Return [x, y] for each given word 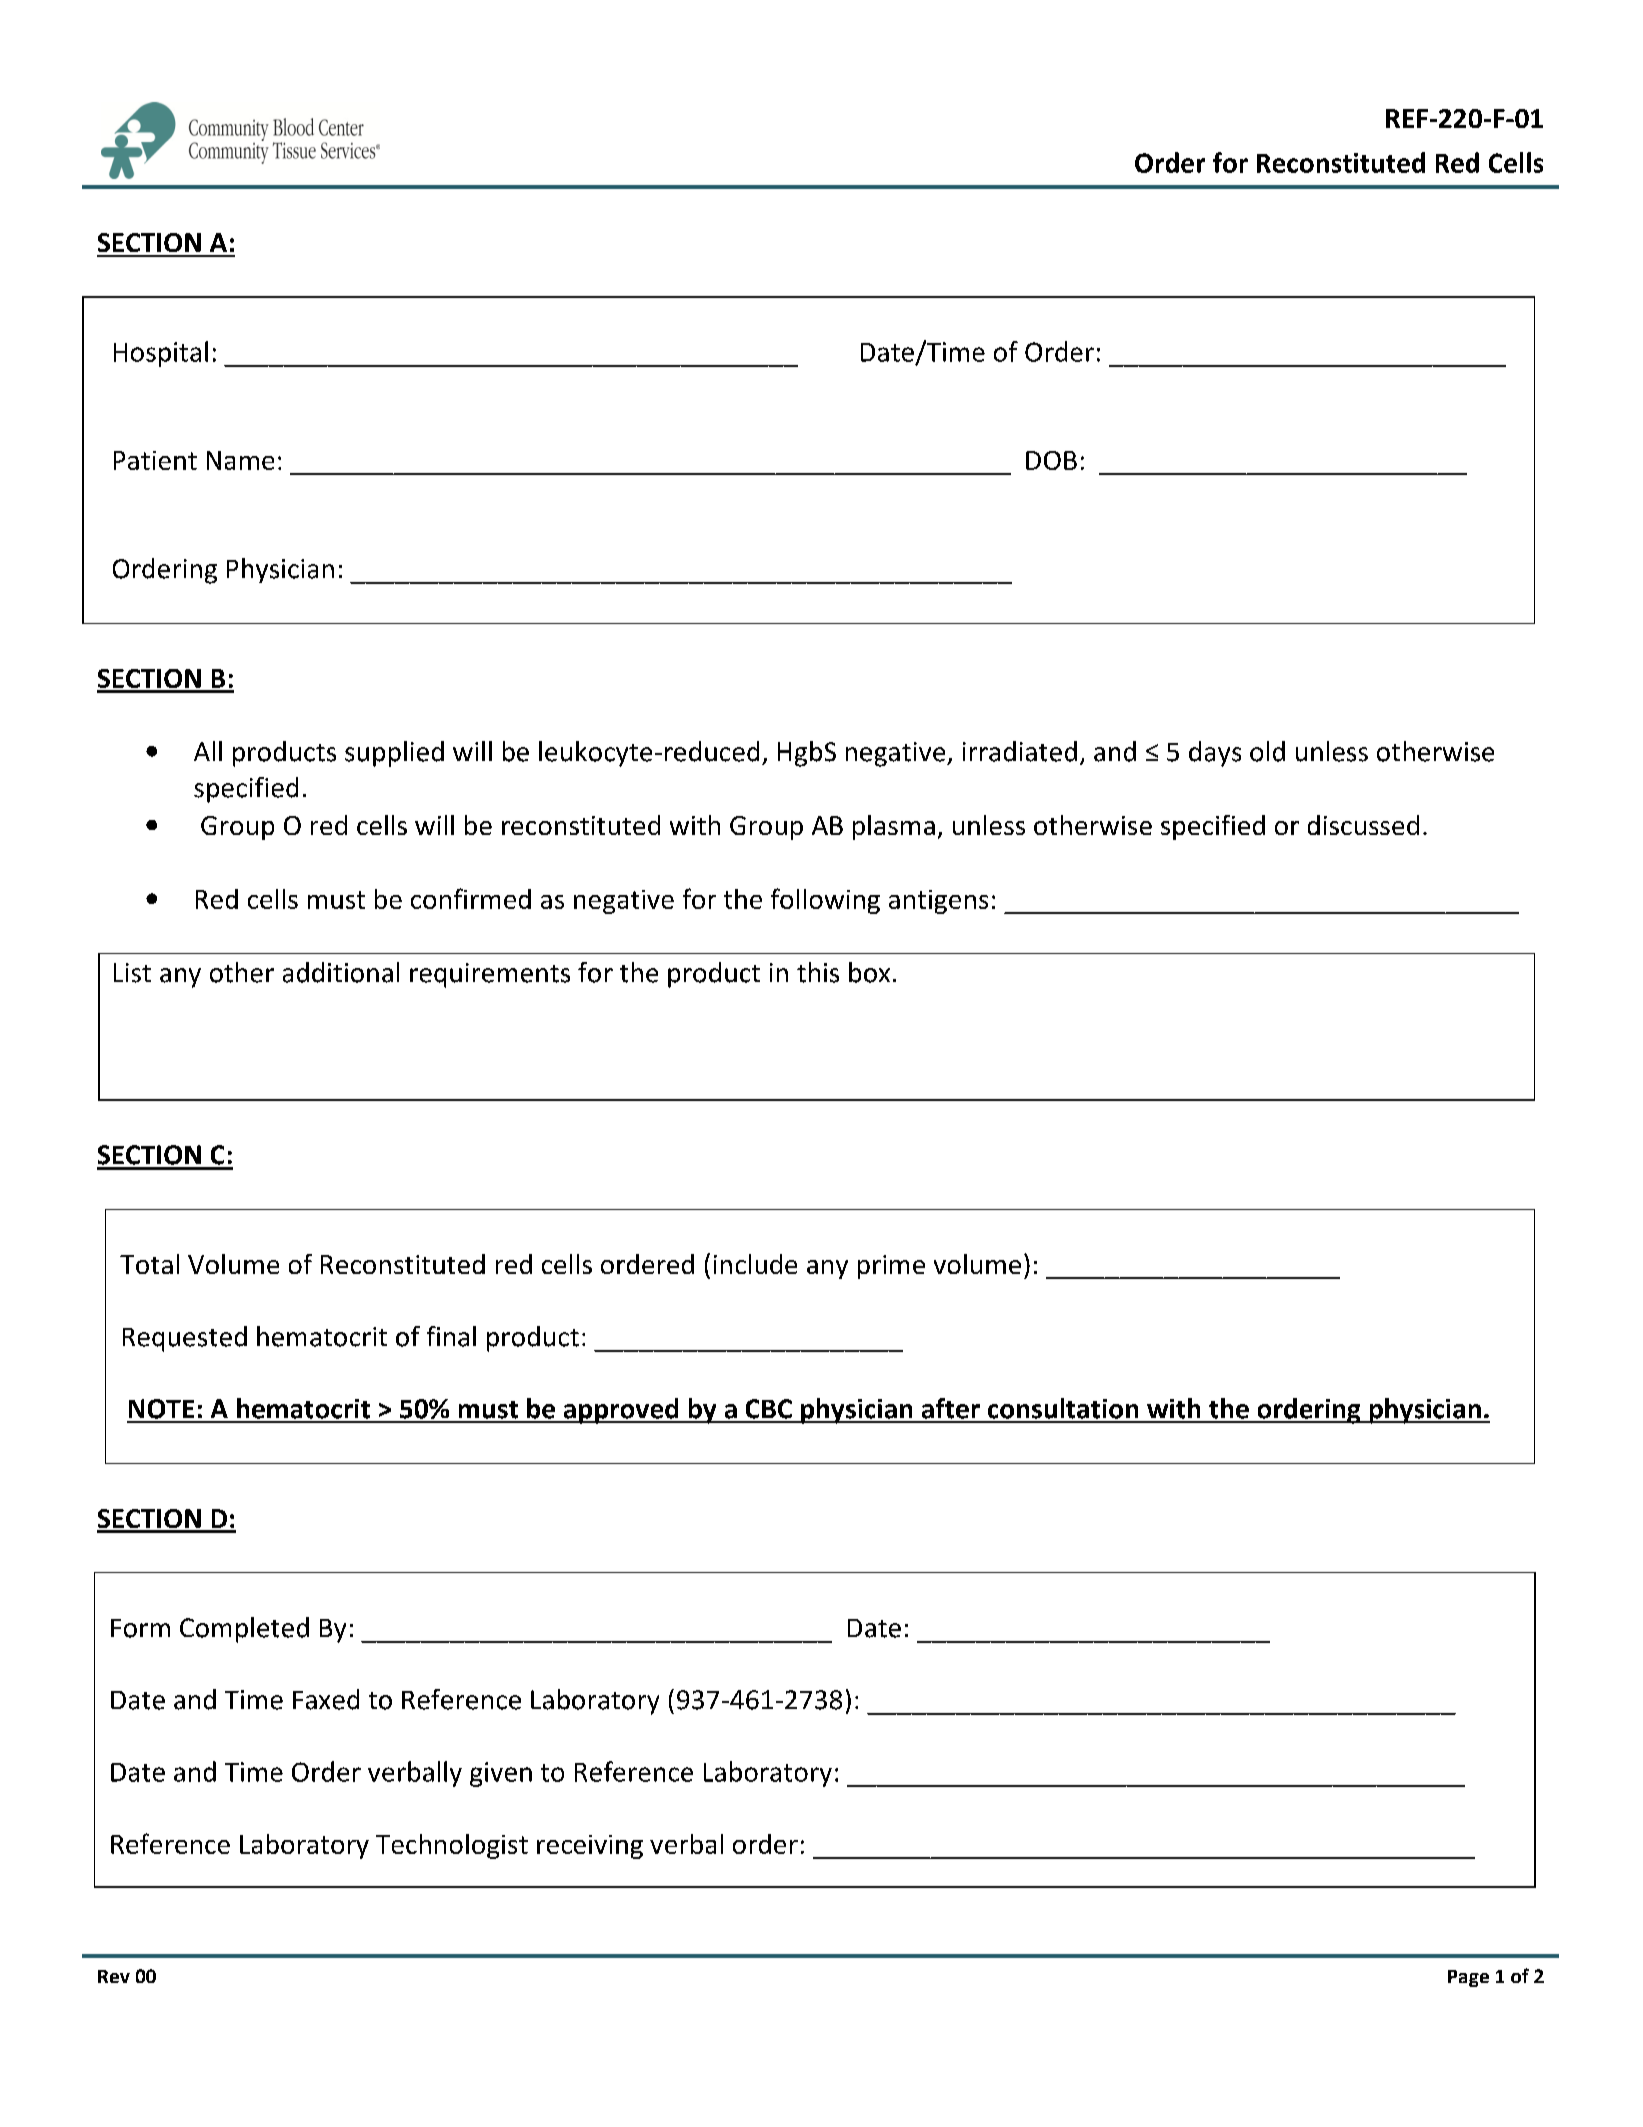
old [1267, 751]
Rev [114, 1976]
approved [621, 1411]
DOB [1051, 460]
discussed [1363, 825]
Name [240, 460]
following [825, 901]
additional [341, 972]
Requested [185, 1339]
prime [891, 1267]
